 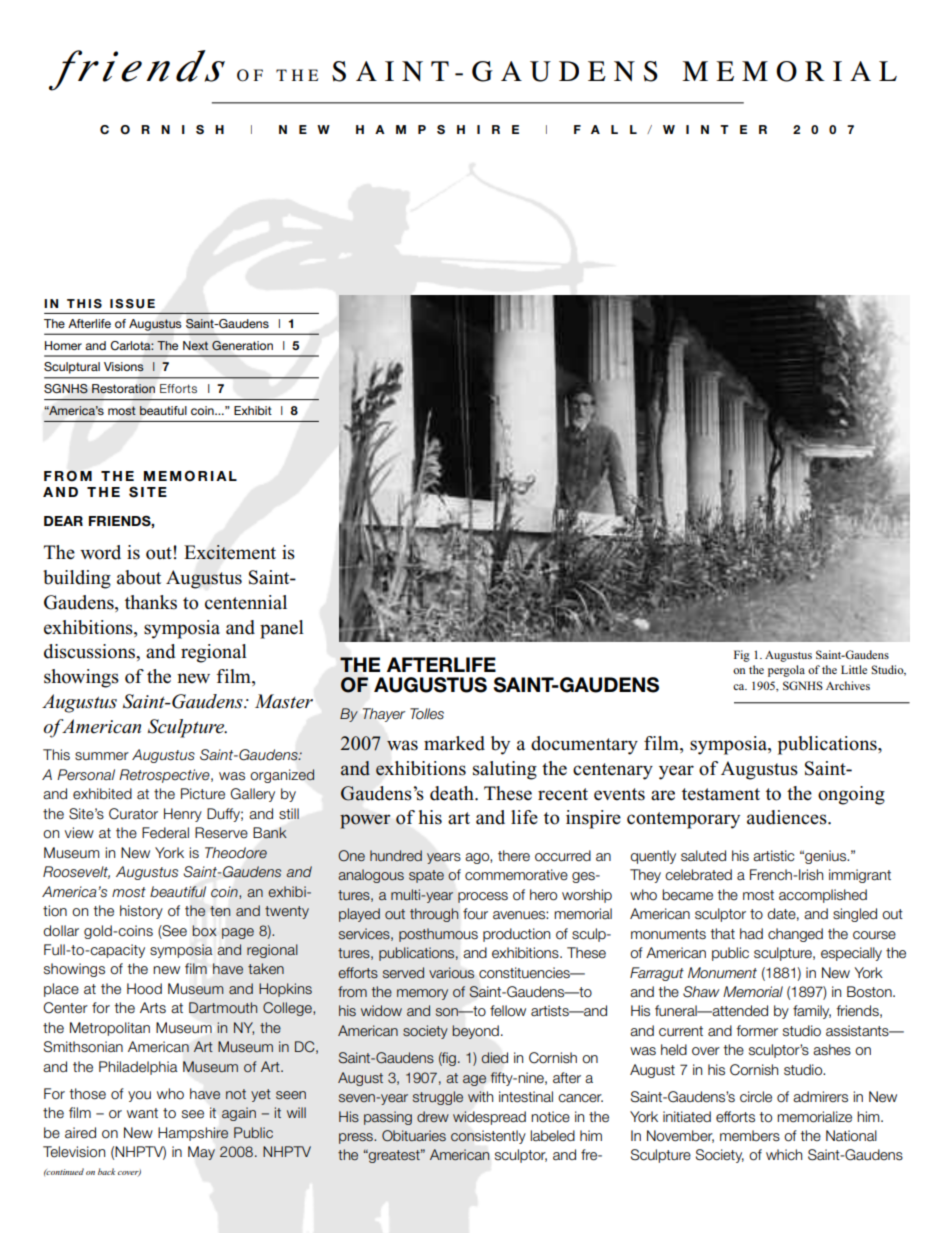 I want to click on consistently, so click(x=488, y=1137).
